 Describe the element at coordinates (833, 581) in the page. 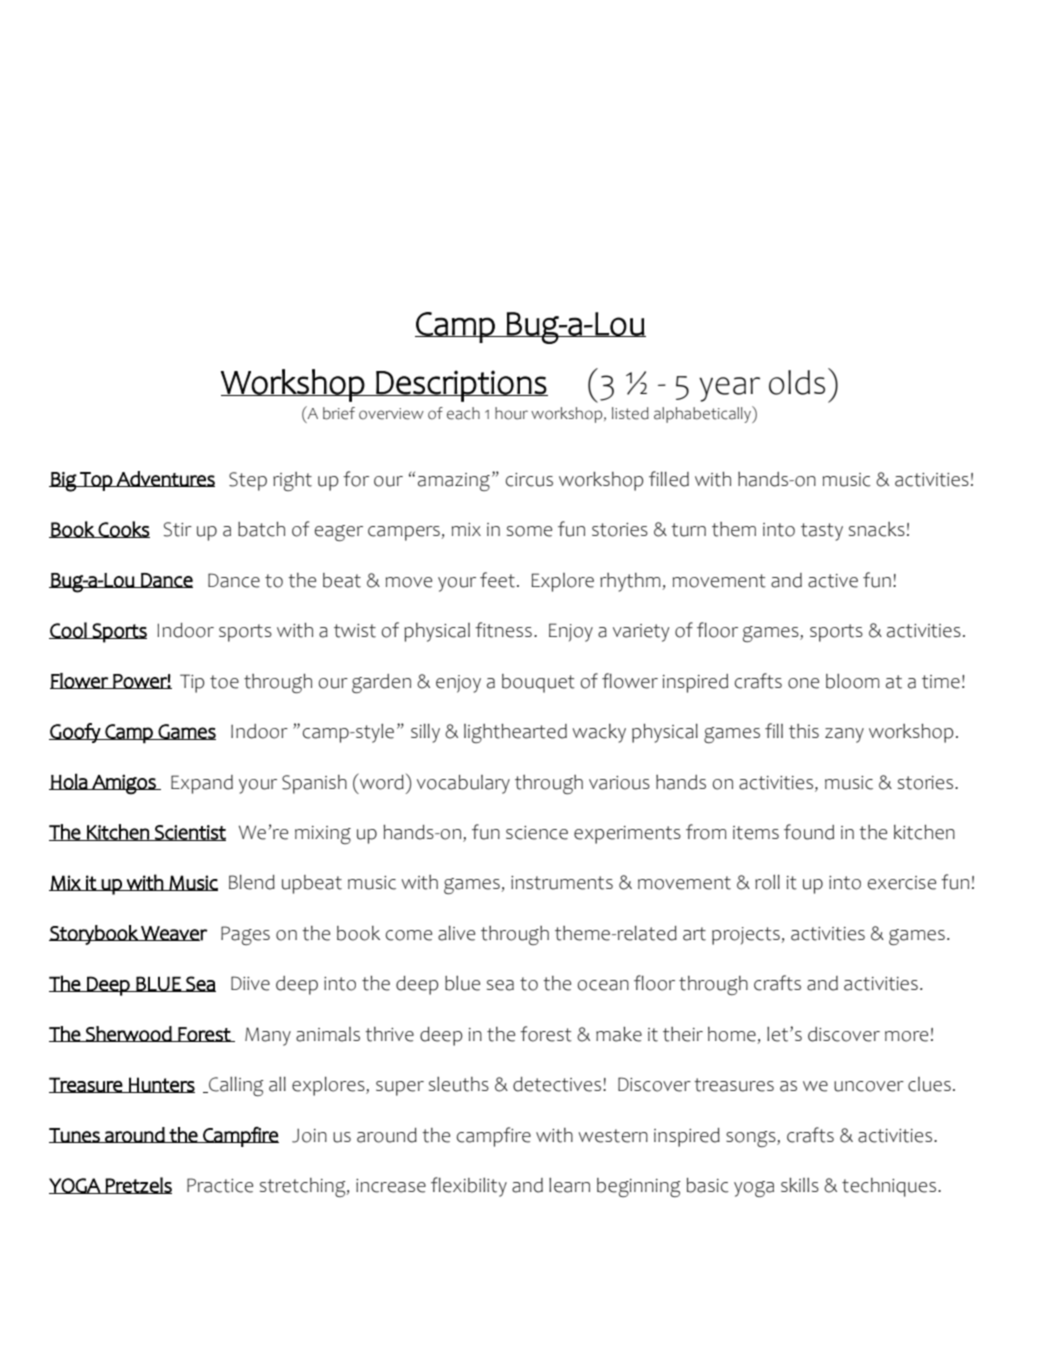

I see `active` at that location.
